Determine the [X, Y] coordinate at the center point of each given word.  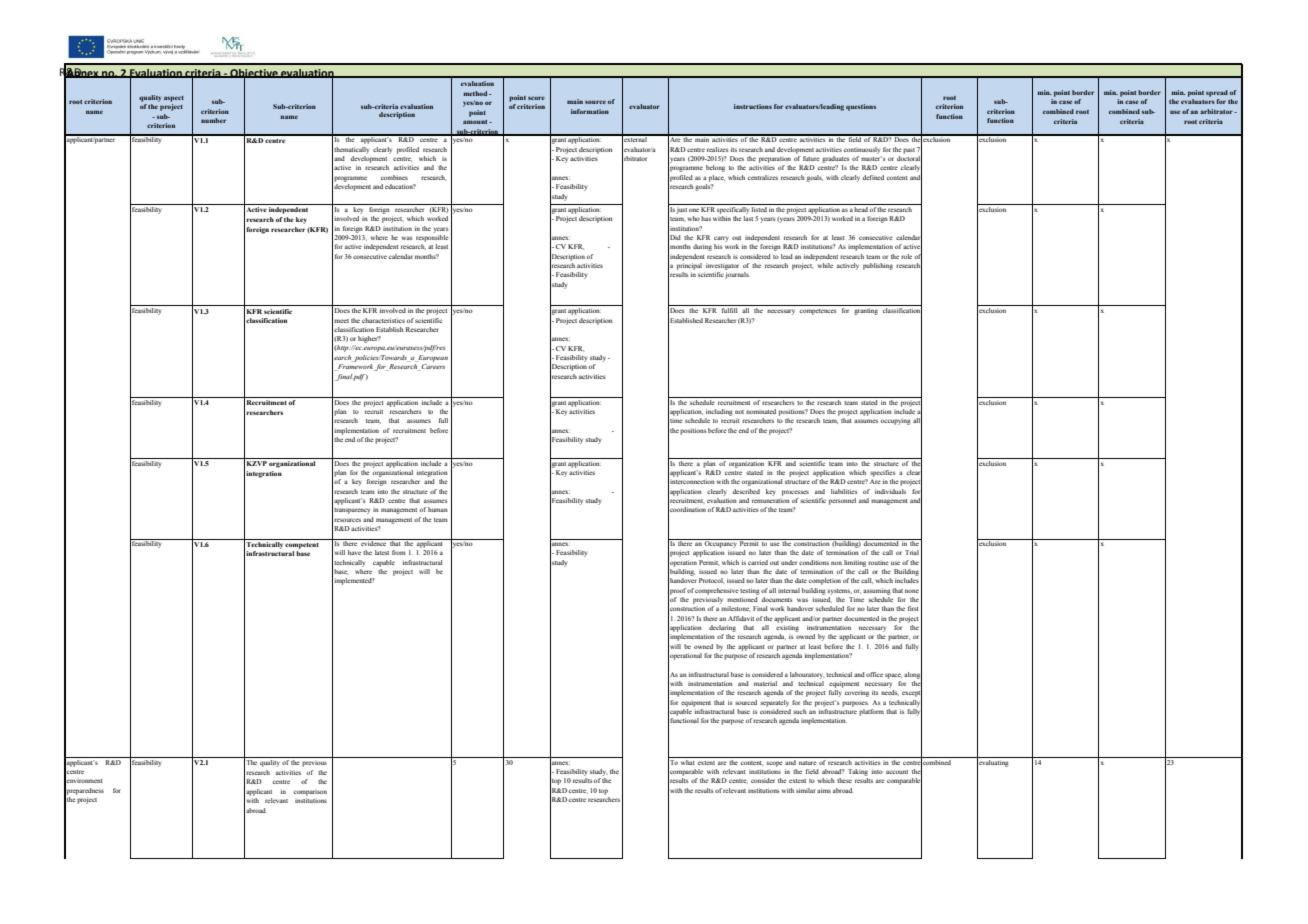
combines [394, 177]
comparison [310, 793]
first [913, 608]
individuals [890, 491]
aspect [174, 99]
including [719, 412]
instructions [753, 106]
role [906, 256]
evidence [374, 542]
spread [1217, 93]
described [746, 491]
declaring [722, 628]
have [354, 552]
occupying [896, 421]
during [702, 247]
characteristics [383, 320]
